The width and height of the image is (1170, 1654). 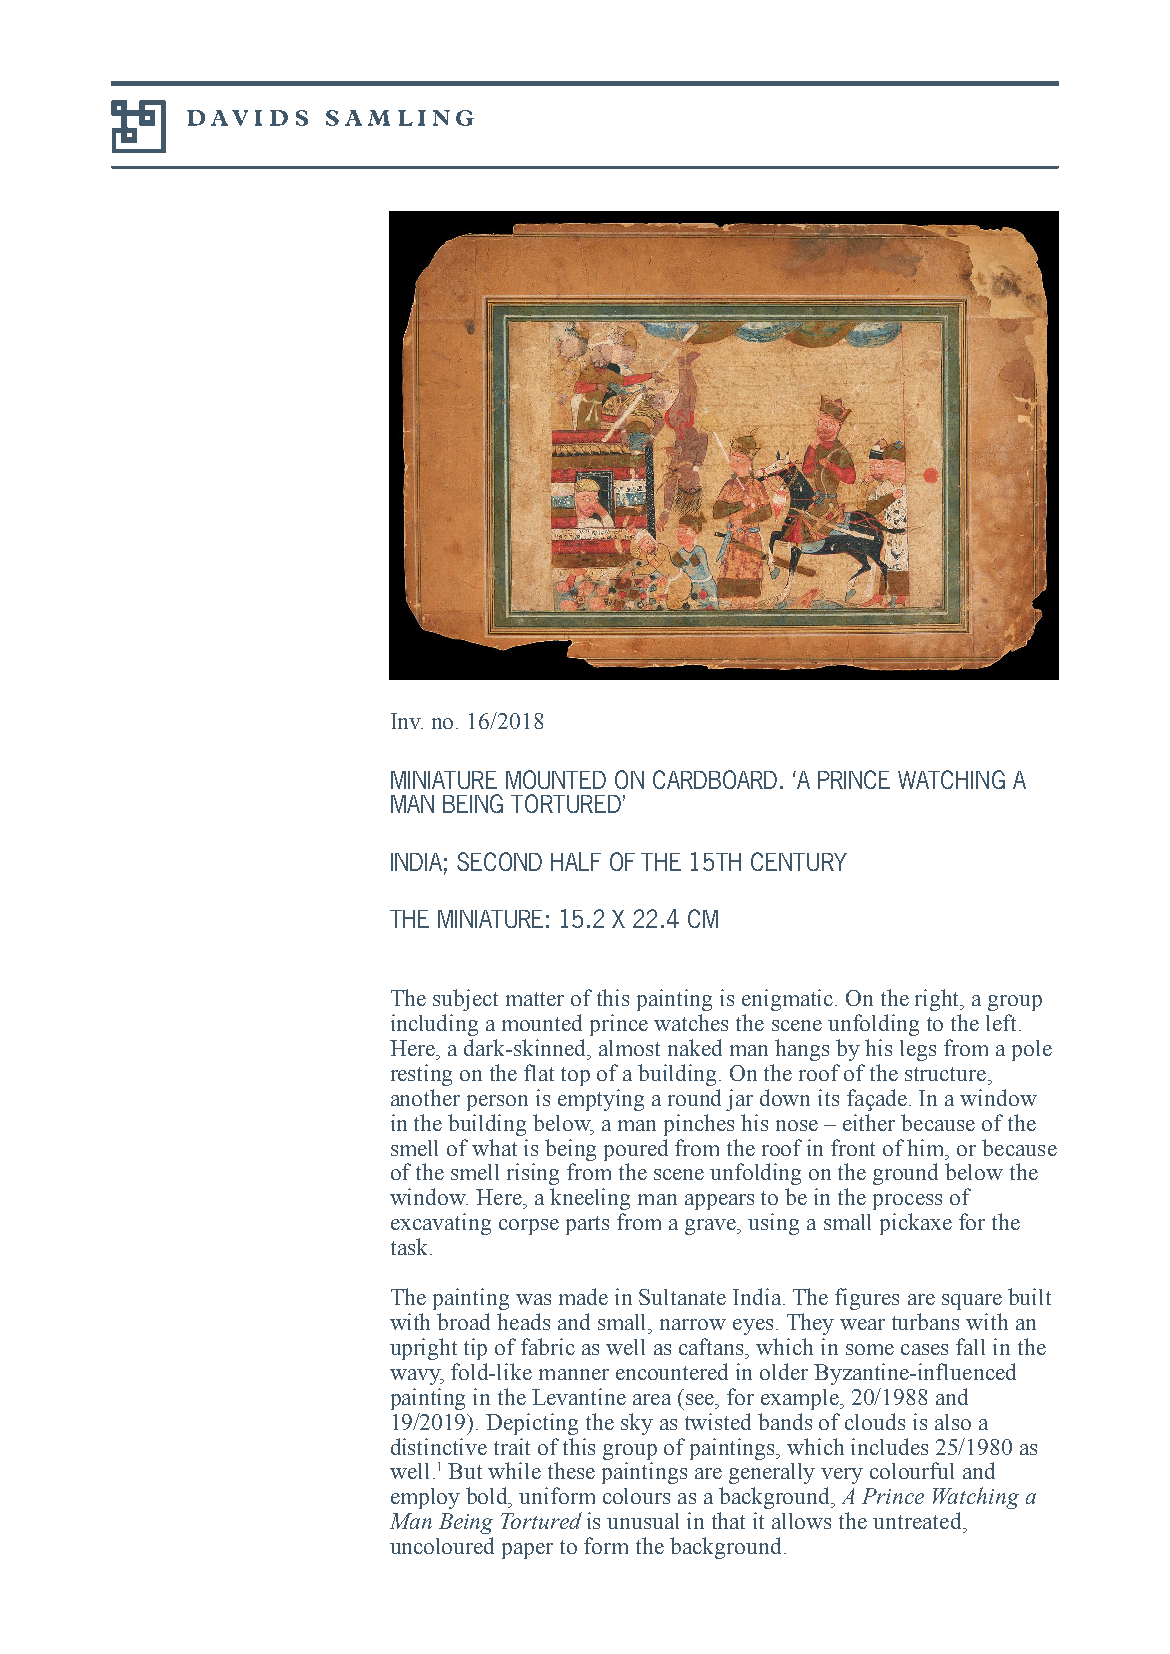 What do you see at coordinates (1001, 1022) in the image?
I see `left` at bounding box center [1001, 1022].
